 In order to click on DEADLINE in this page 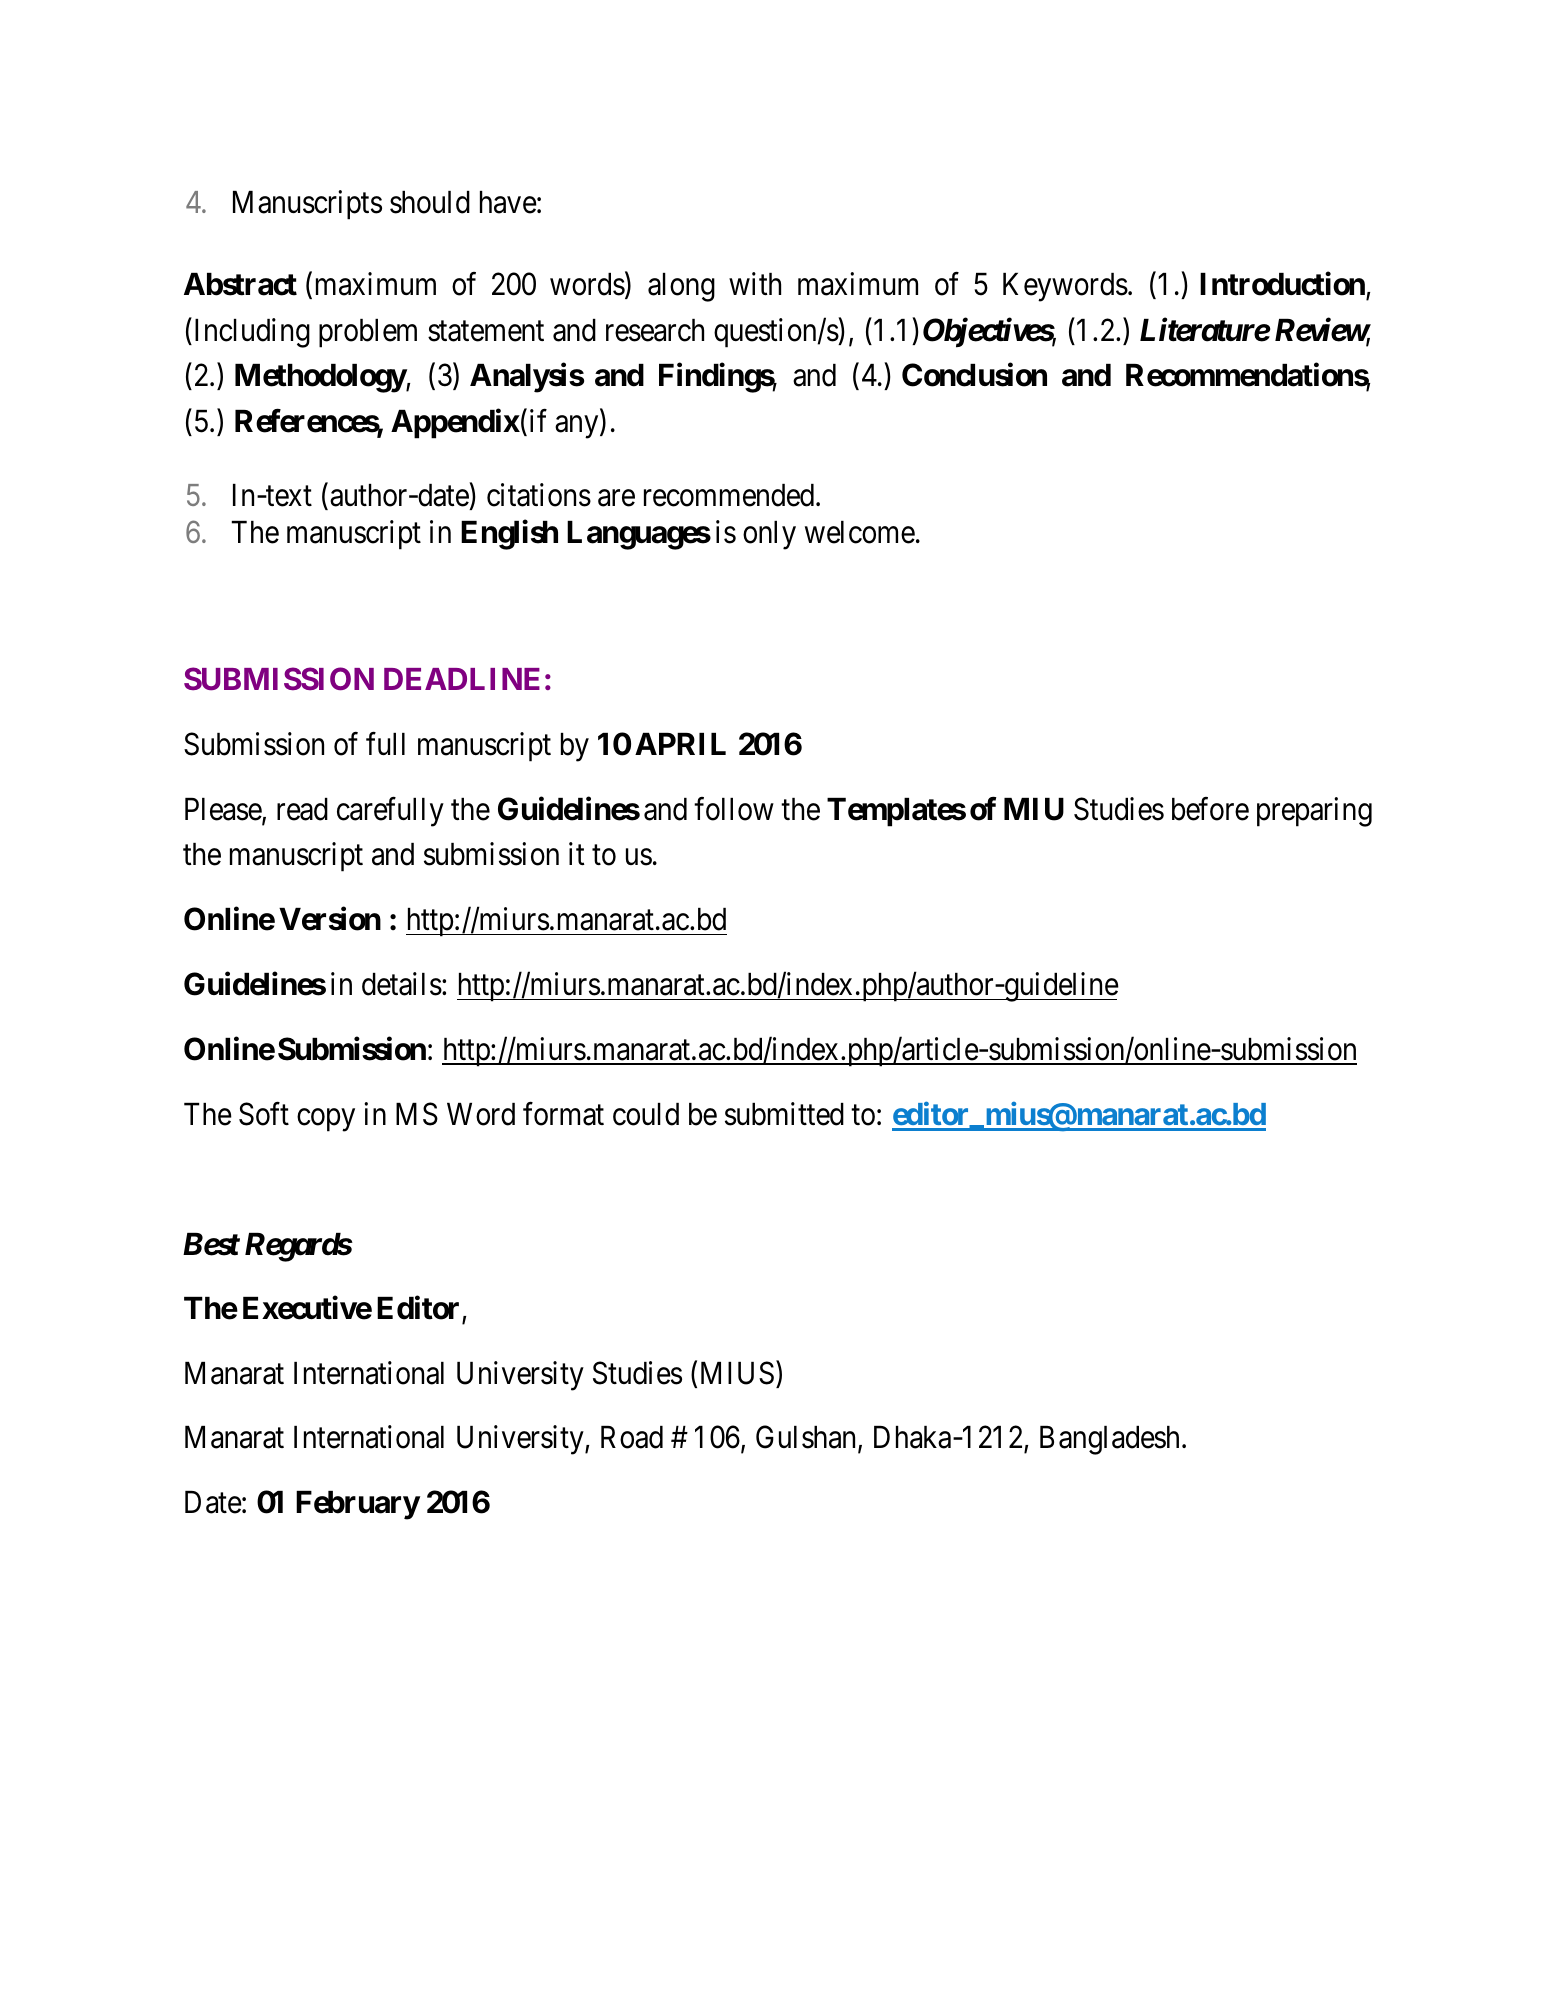, I will do `click(462, 679)`.
